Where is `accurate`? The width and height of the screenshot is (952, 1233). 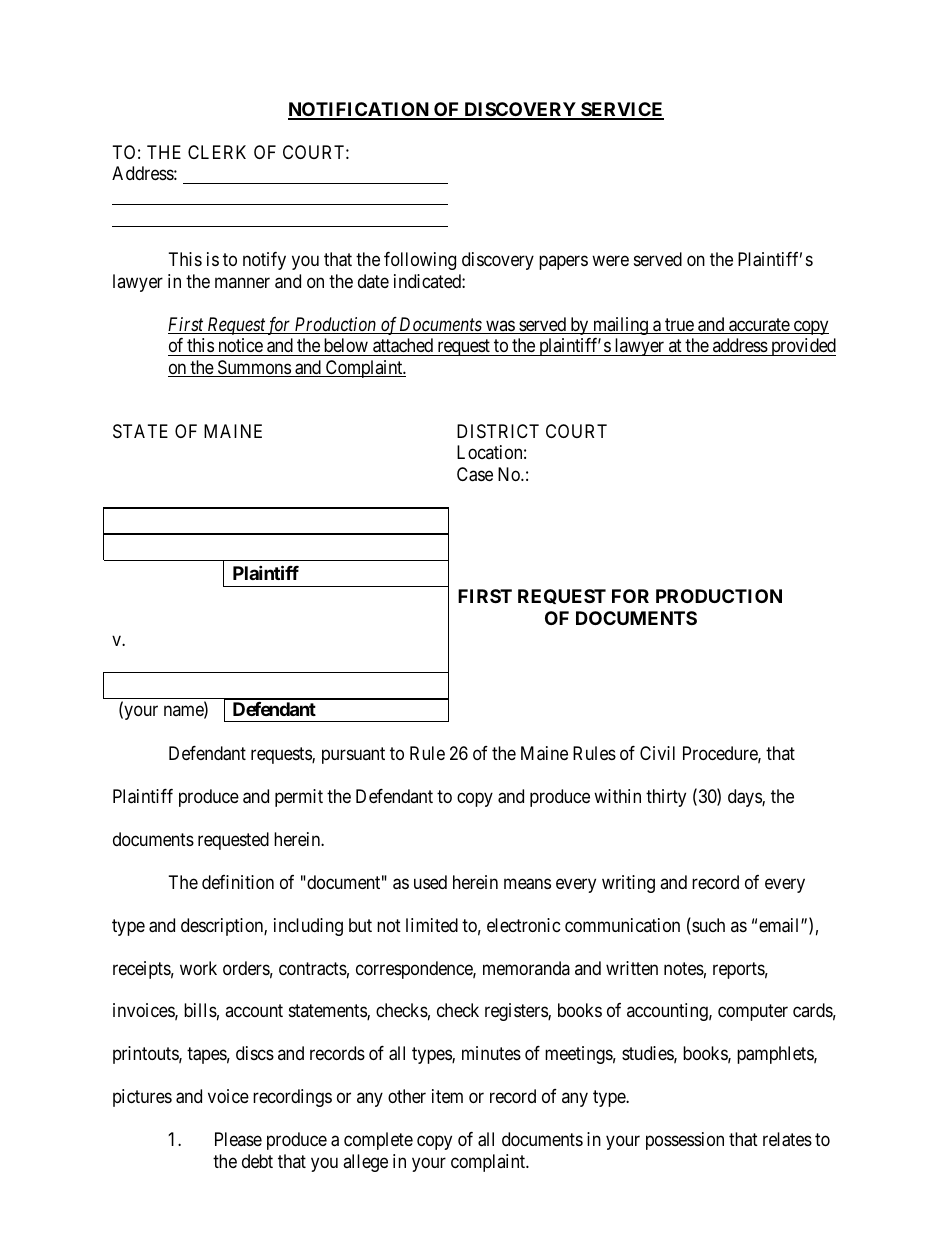 accurate is located at coordinates (759, 326).
